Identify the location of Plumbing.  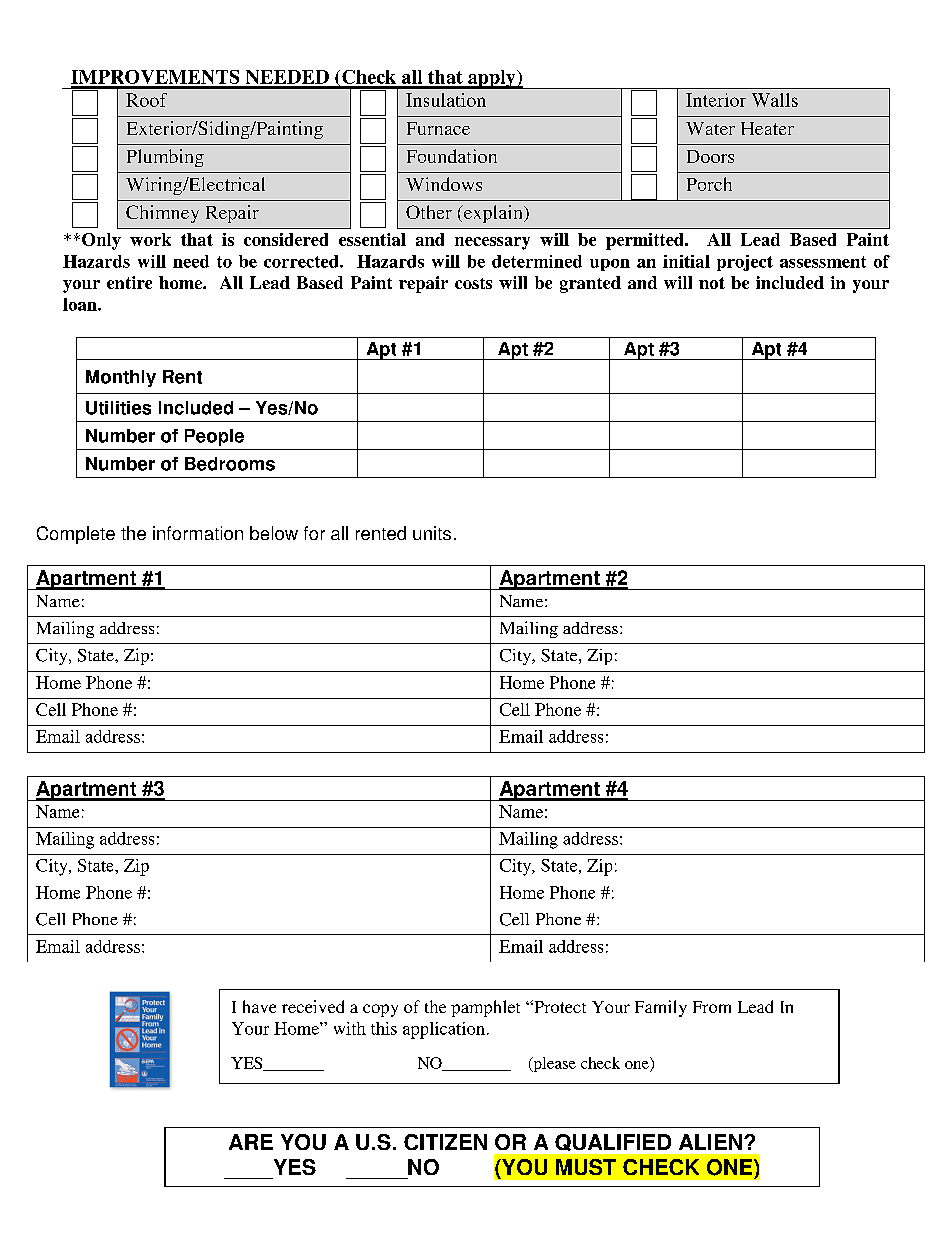
(165, 158).
